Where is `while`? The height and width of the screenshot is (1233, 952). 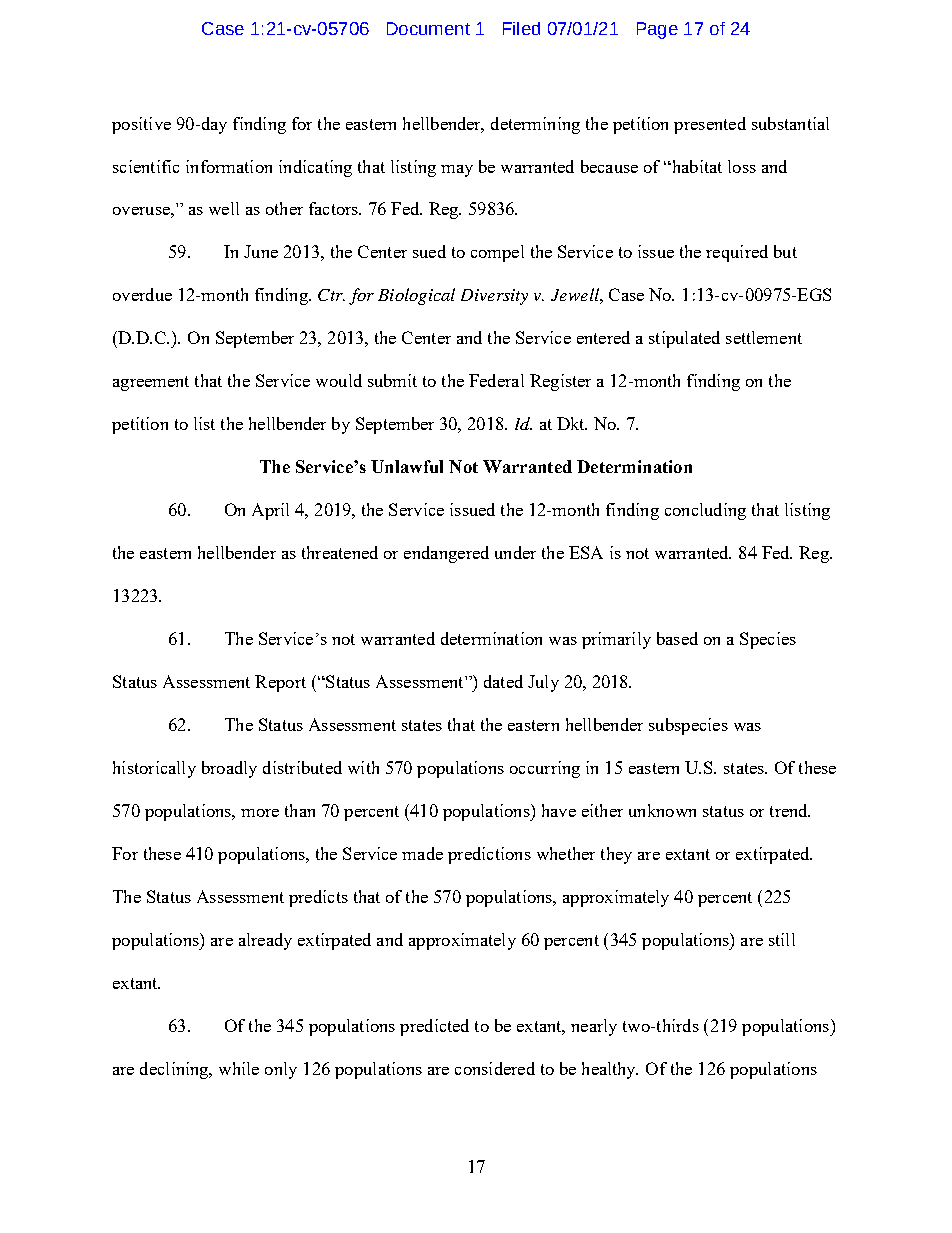
while is located at coordinates (239, 1068).
